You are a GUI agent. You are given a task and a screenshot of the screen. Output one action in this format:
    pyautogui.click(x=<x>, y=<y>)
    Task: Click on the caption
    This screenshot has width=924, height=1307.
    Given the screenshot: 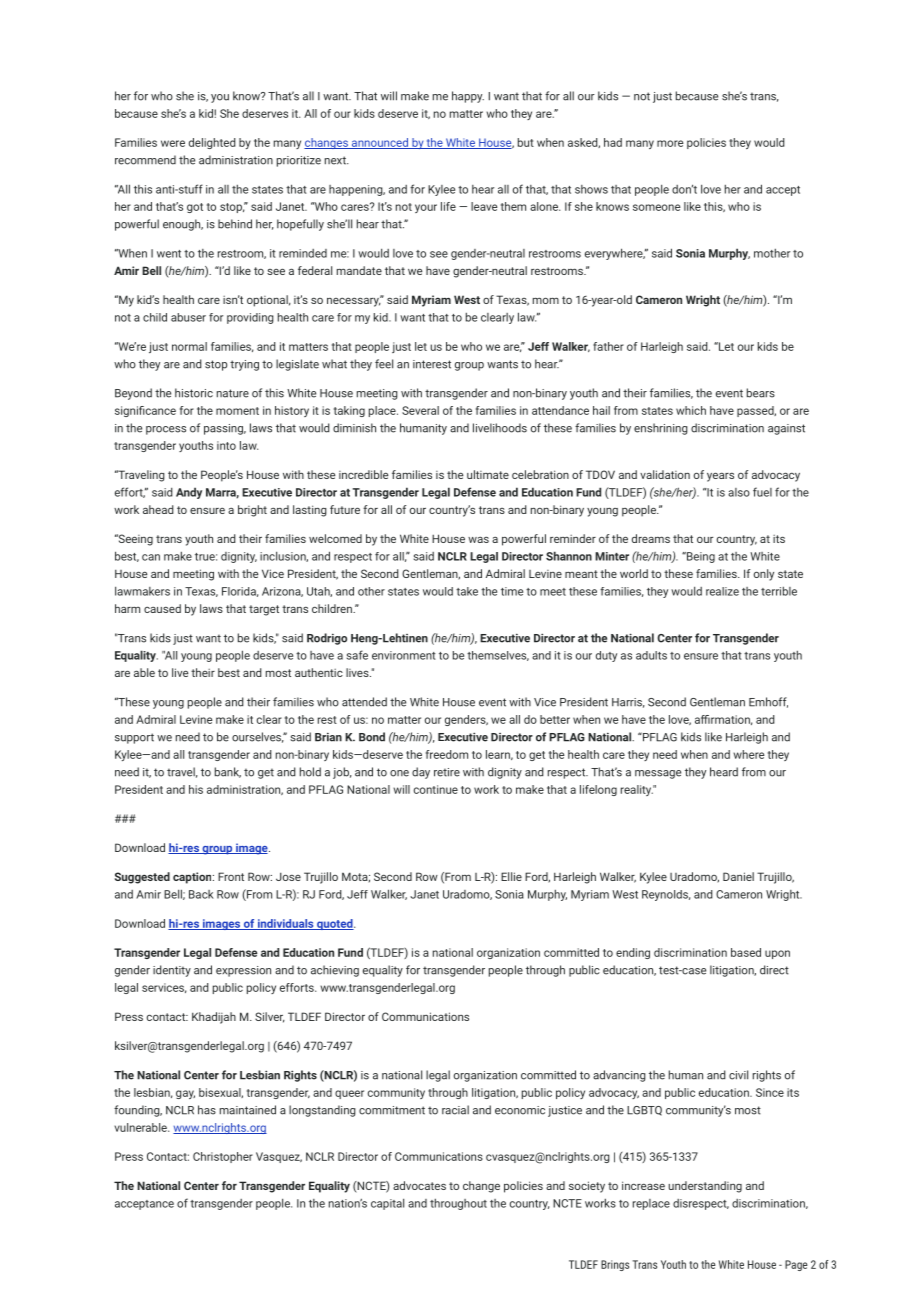 What is the action you would take?
    pyautogui.click(x=193, y=878)
